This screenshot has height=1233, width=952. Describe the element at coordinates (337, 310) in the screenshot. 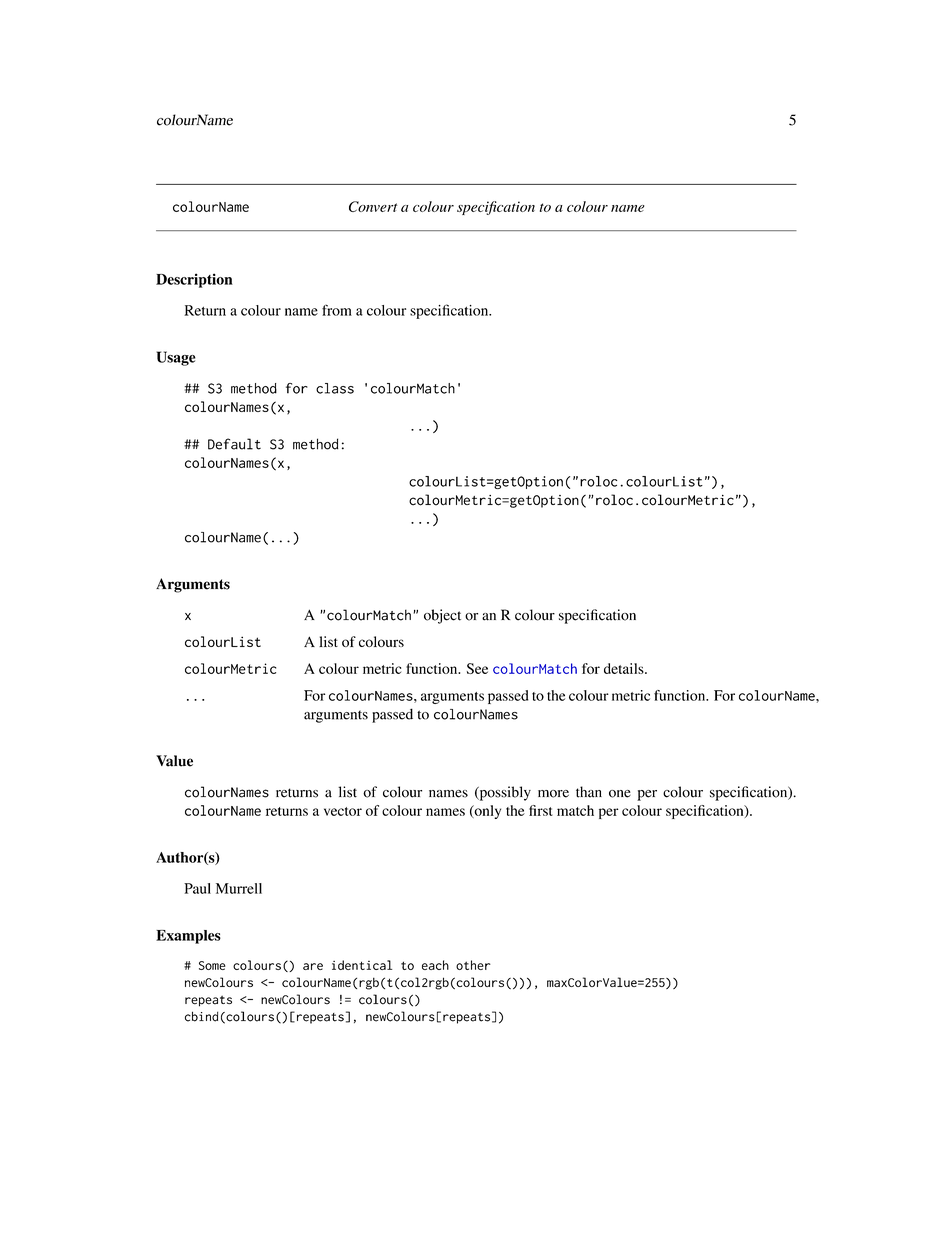

I see `from` at that location.
